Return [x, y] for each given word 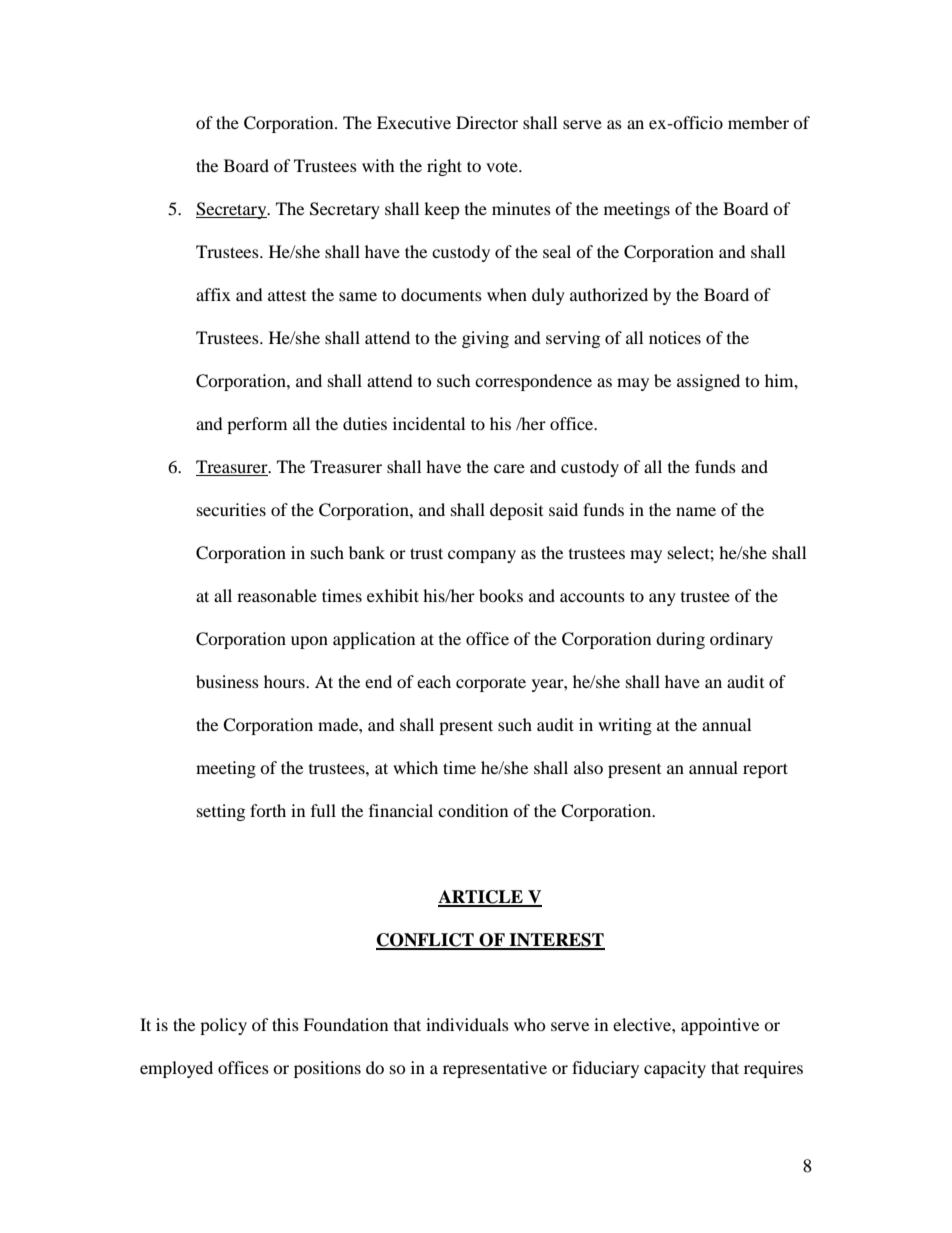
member [758, 122]
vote [503, 166]
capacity [675, 1069]
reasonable [277, 595]
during [680, 640]
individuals [467, 1024]
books [501, 595]
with [378, 165]
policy [223, 1026]
